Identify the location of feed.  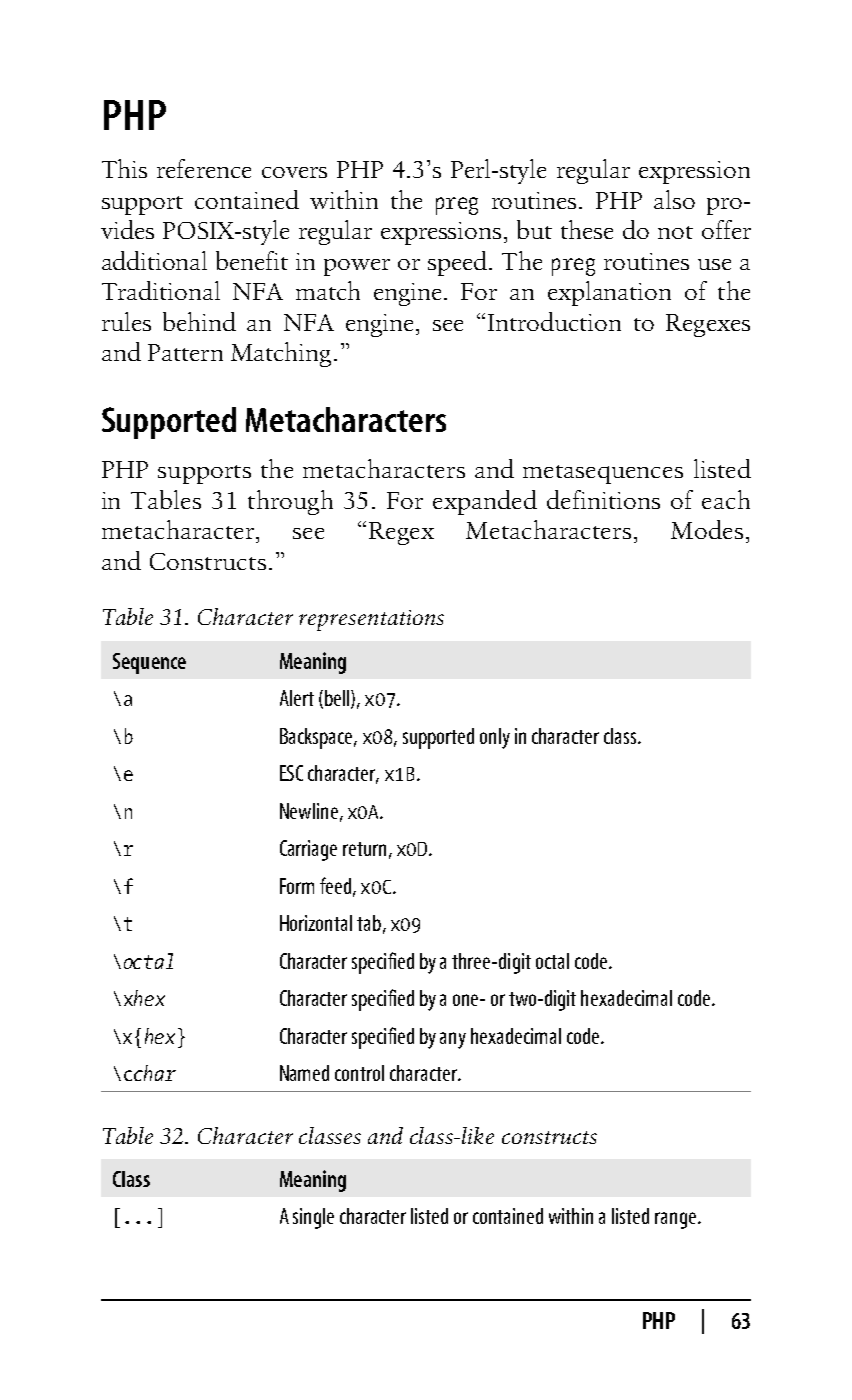
(335, 885).
